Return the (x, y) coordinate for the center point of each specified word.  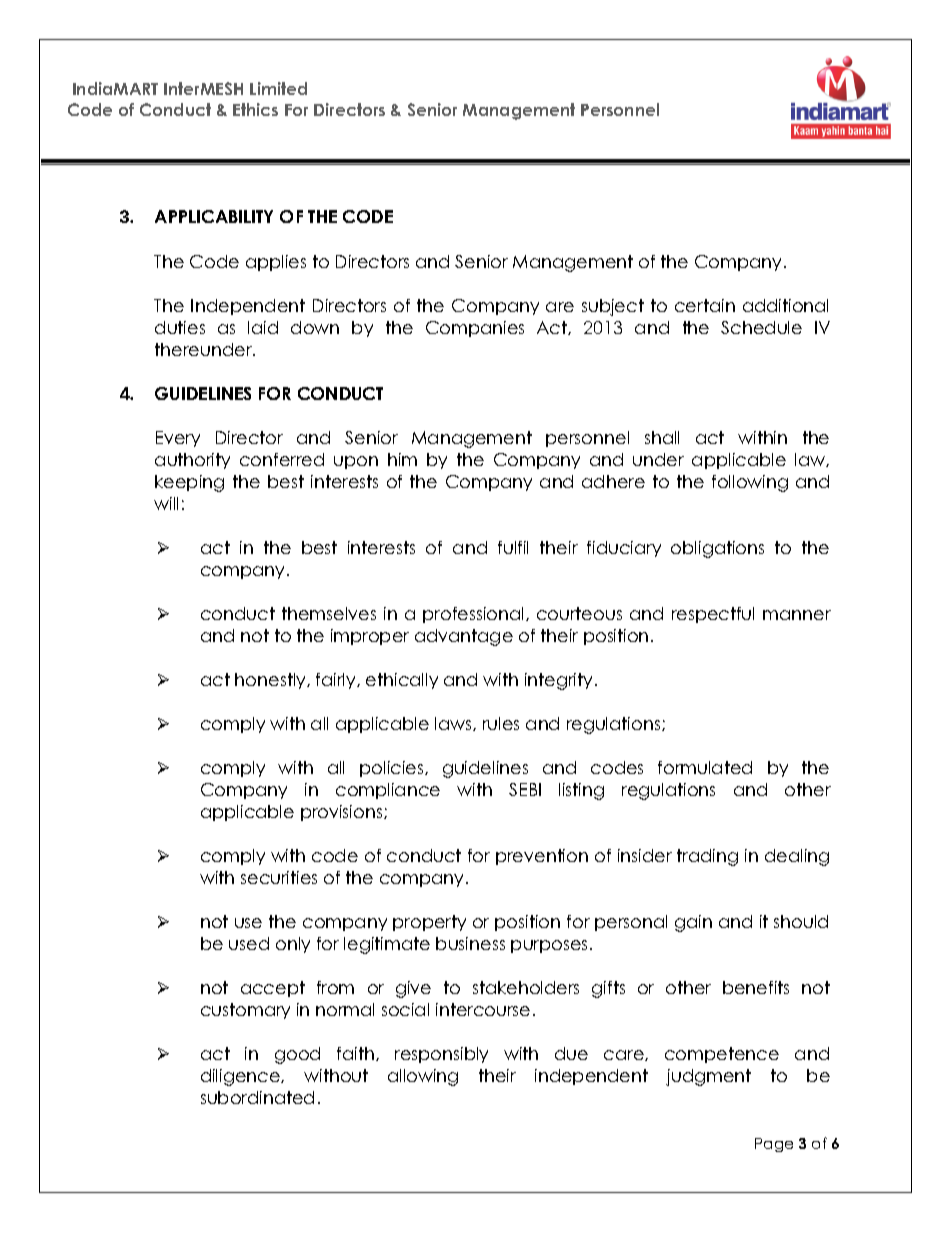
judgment (708, 1077)
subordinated (257, 1097)
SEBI (525, 789)
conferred (282, 459)
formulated (705, 767)
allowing (423, 1077)
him (402, 459)
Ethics (255, 109)
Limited (278, 88)
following (750, 483)
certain (705, 305)
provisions (343, 813)
